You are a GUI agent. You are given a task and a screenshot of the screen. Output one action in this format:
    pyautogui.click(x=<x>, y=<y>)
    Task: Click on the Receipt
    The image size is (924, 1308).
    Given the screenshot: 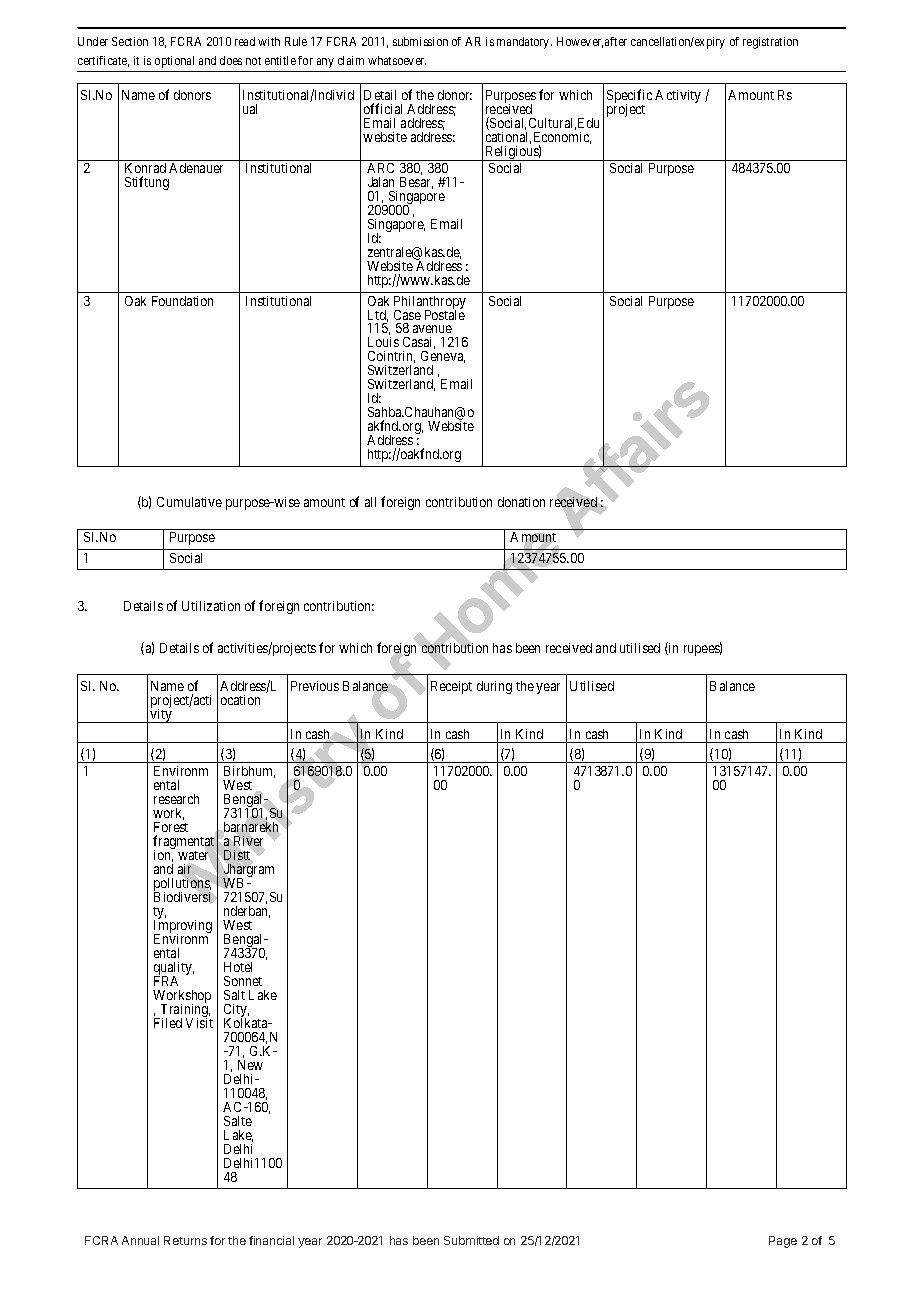 What is the action you would take?
    pyautogui.click(x=451, y=687)
